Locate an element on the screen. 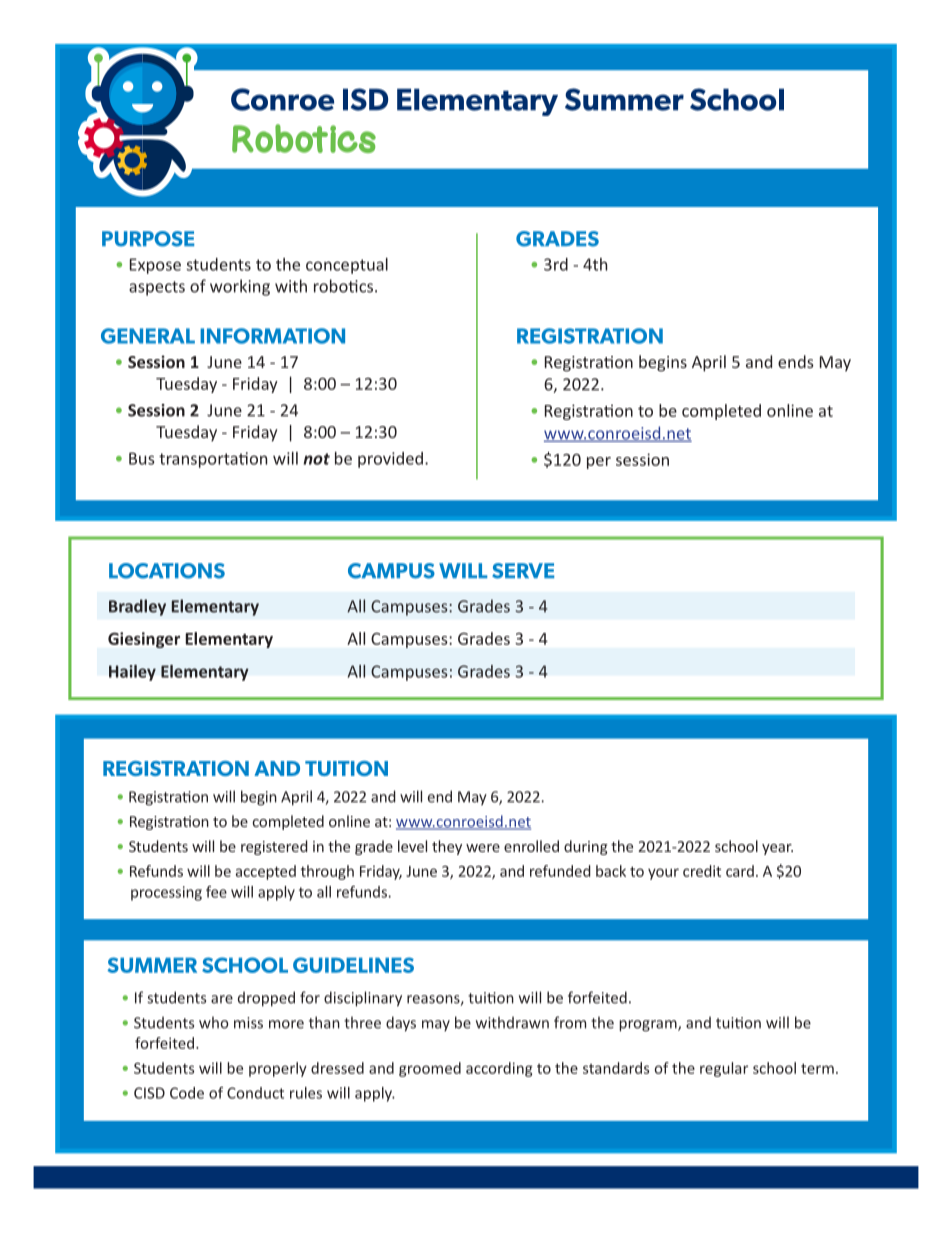 This screenshot has width=952, height=1233. they is located at coordinates (447, 847).
